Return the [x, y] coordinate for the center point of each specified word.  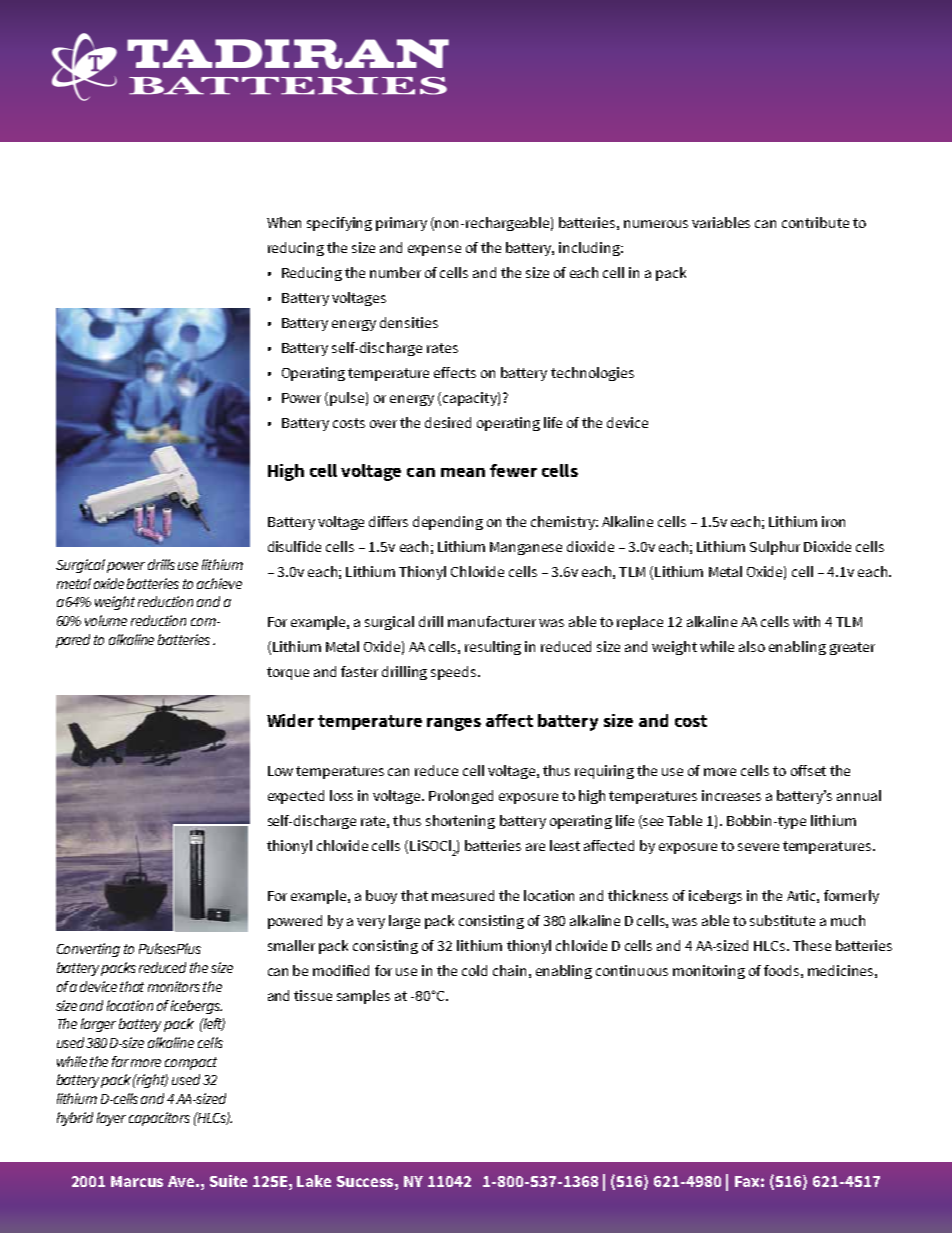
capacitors [159, 1119]
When [284, 222]
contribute [815, 222]
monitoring [709, 972]
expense [434, 250]
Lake [314, 1181]
